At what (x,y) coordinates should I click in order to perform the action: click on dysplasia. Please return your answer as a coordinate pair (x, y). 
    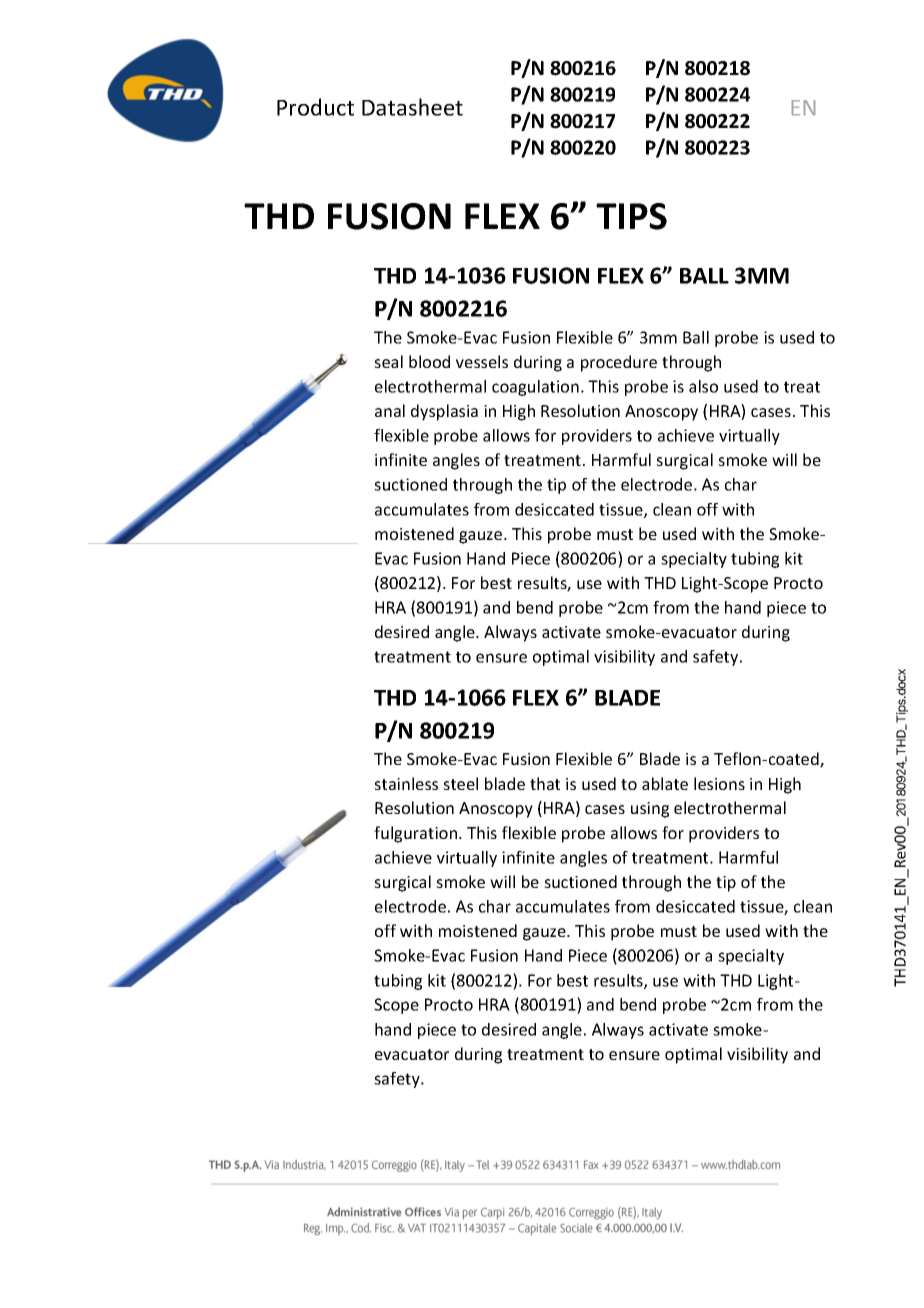
    Looking at the image, I should click on (444, 412).
